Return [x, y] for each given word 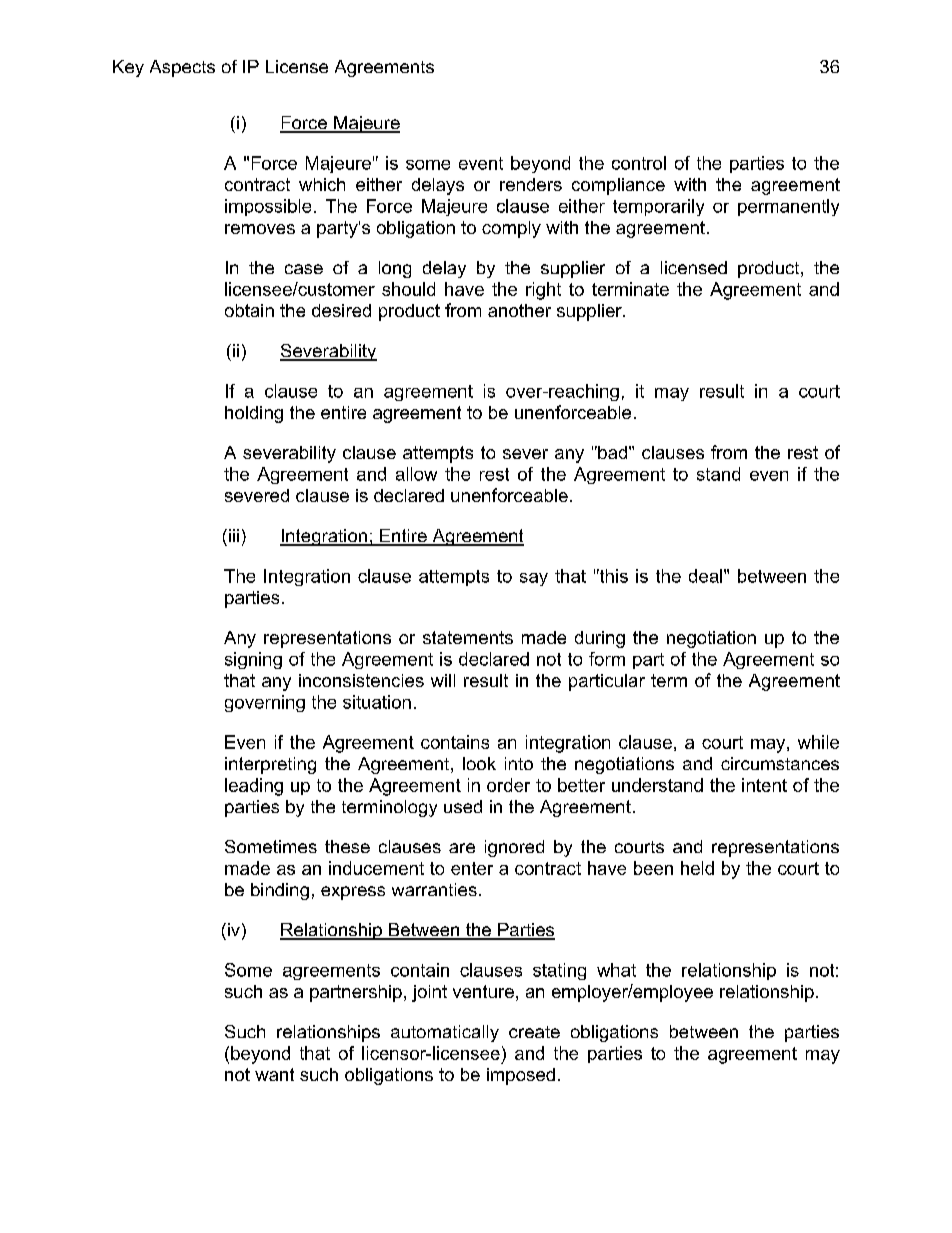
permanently [788, 207]
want [274, 1074]
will [443, 680]
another [519, 310]
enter [472, 868]
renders [531, 184]
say [534, 579]
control [639, 163]
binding [280, 891]
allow [416, 474]
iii [232, 535]
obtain [249, 310]
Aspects [182, 68]
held [697, 868]
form [607, 659]
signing [253, 660]
